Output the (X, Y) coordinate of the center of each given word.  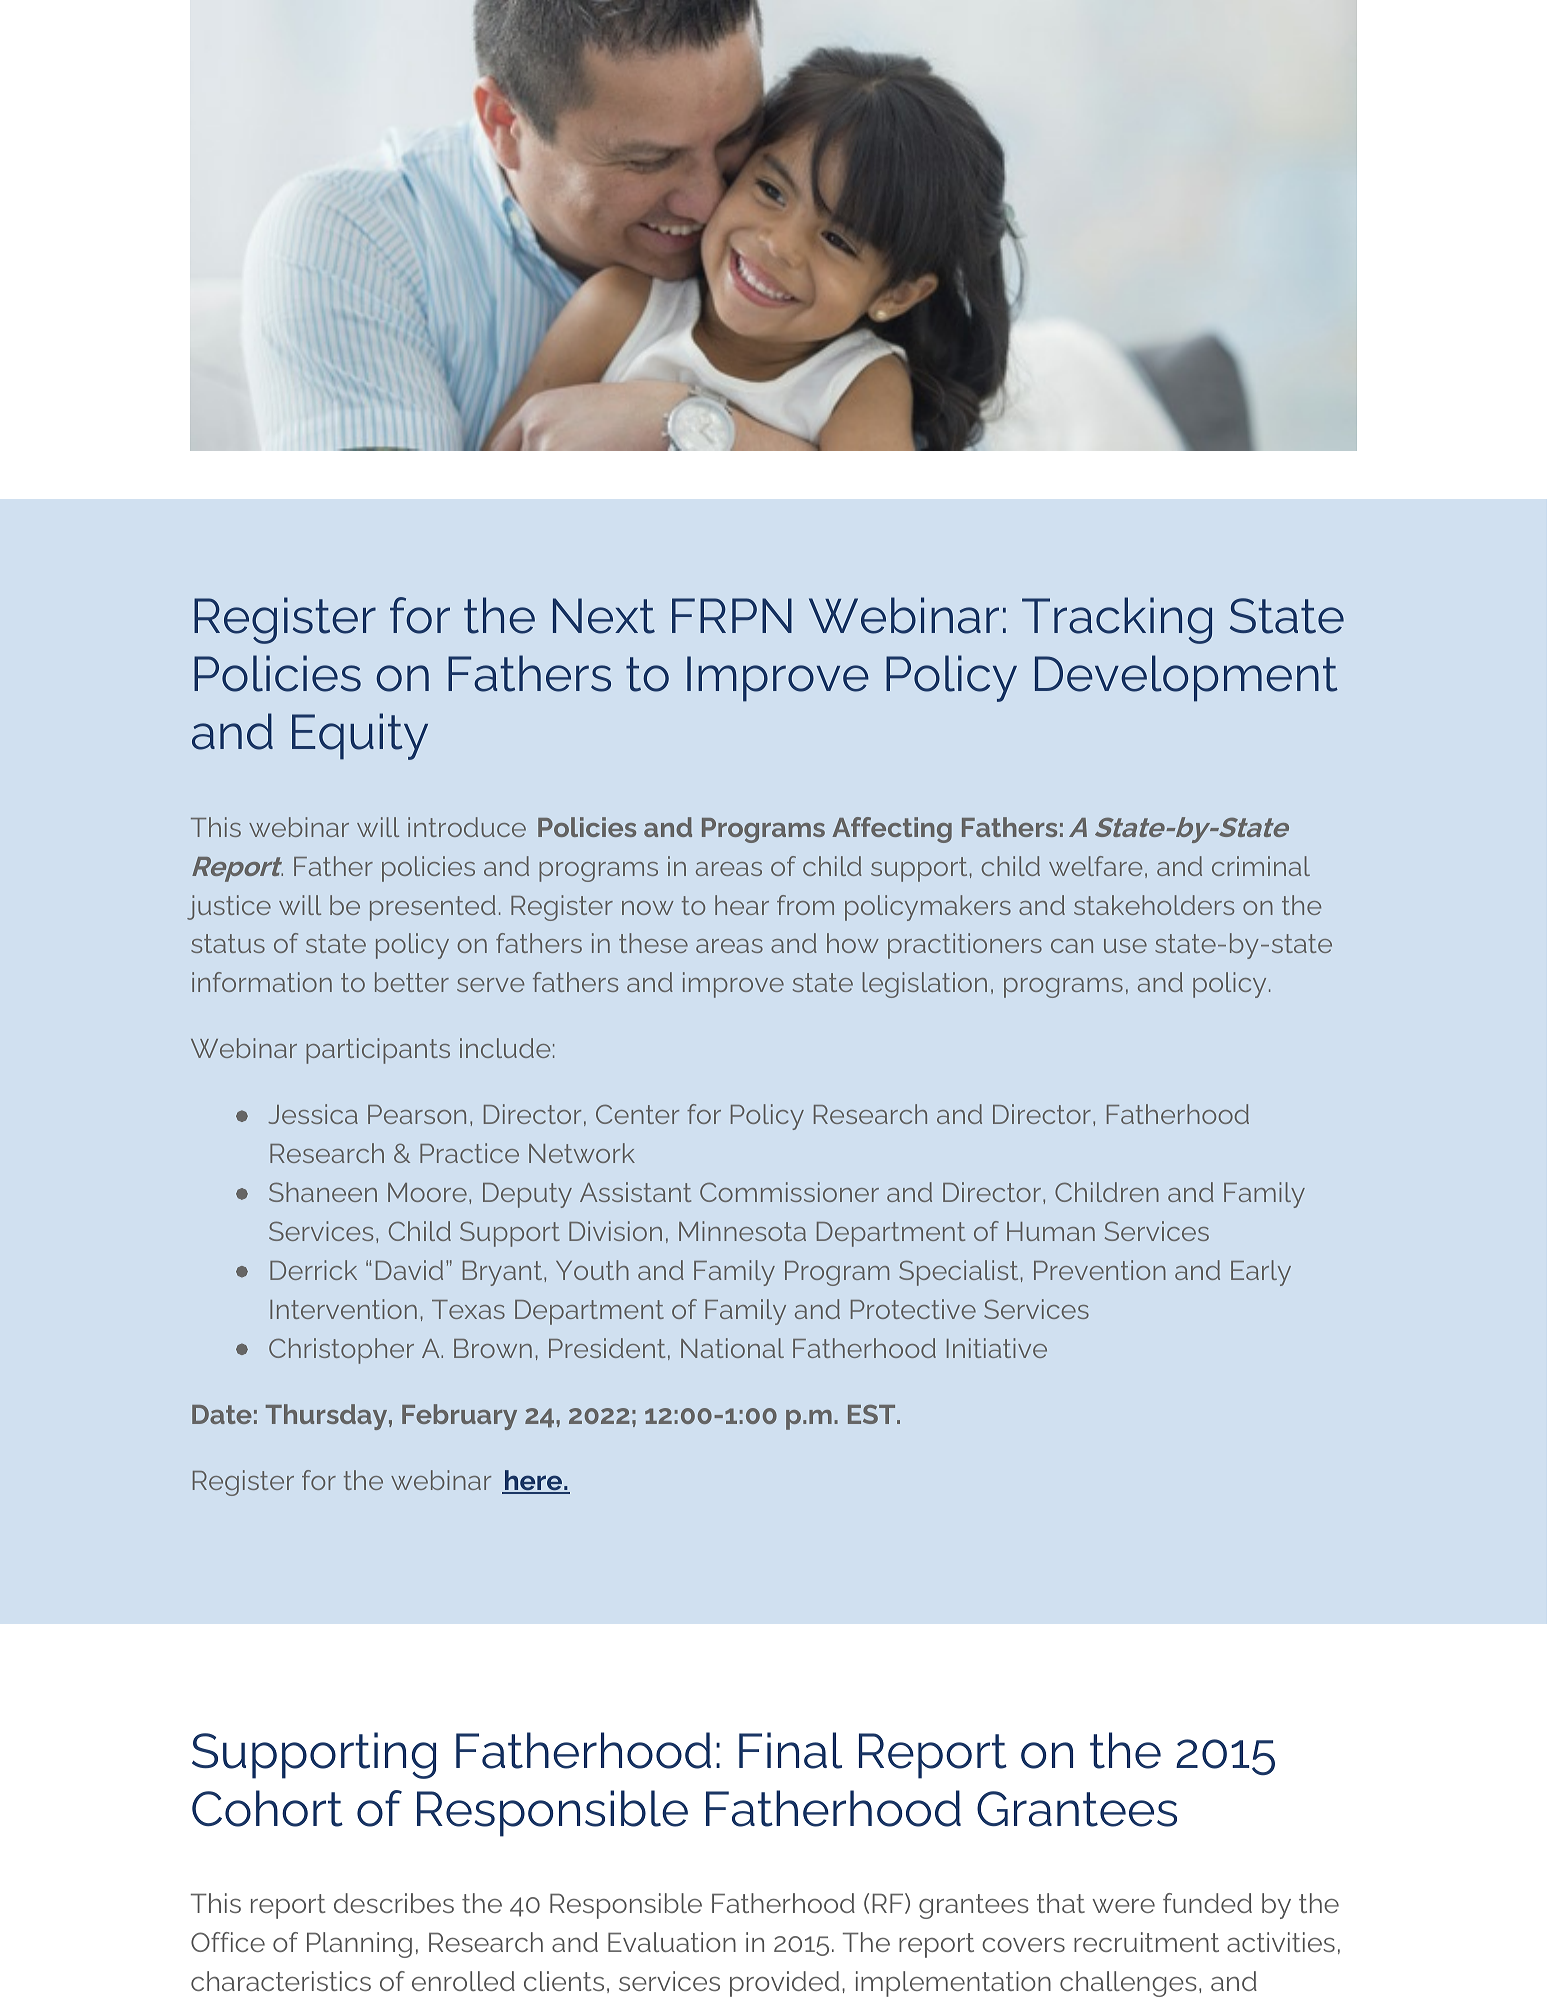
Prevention (1100, 1270)
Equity (360, 736)
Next (604, 616)
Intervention (343, 1309)
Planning (359, 1945)
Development (1186, 678)
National (732, 1348)
